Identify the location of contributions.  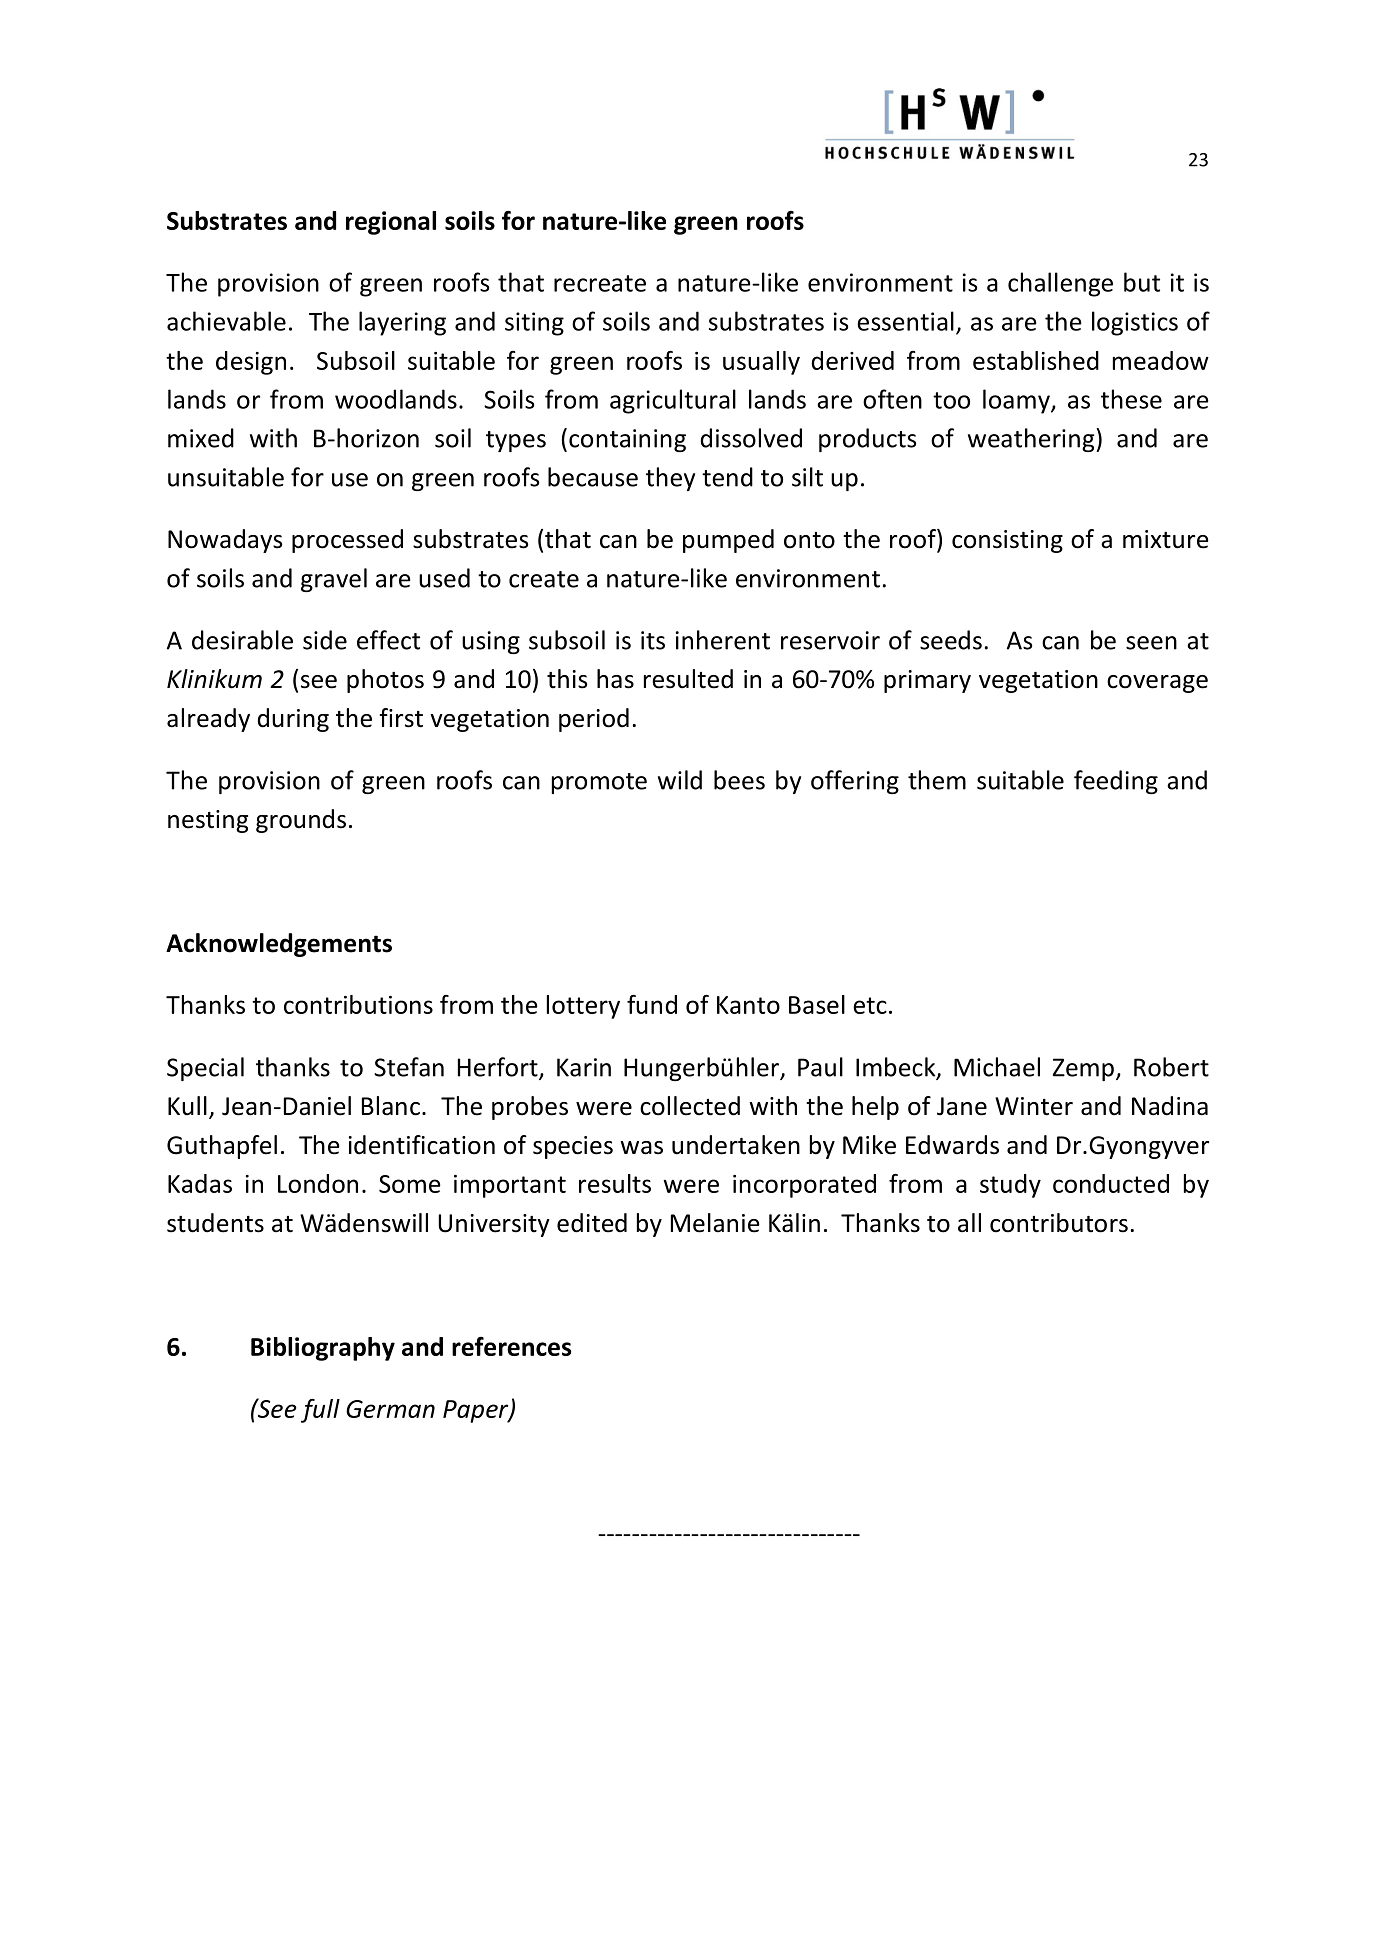
(358, 1004).
